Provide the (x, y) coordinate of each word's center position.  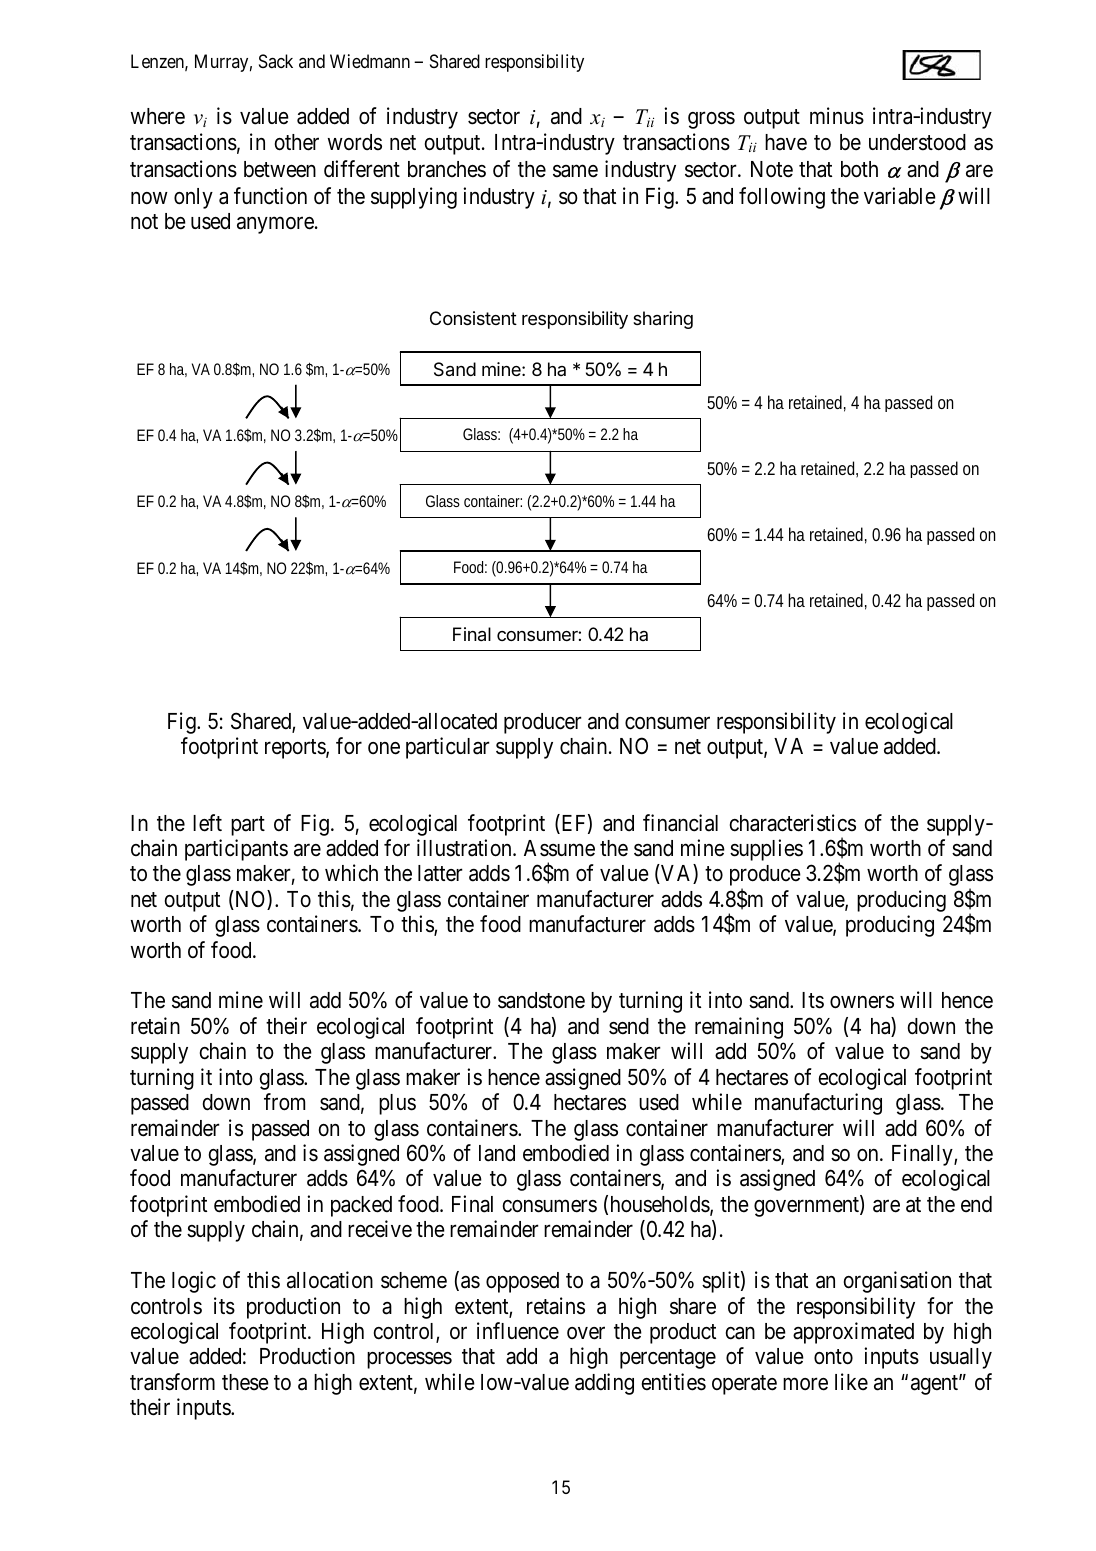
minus (837, 116)
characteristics (793, 823)
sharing (663, 320)
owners (862, 1002)
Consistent (473, 318)
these (245, 1382)
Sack (276, 61)
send (629, 1026)
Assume (559, 848)
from (284, 1102)
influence (518, 1331)
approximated (853, 1333)
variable (900, 196)
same (575, 171)
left (207, 823)
